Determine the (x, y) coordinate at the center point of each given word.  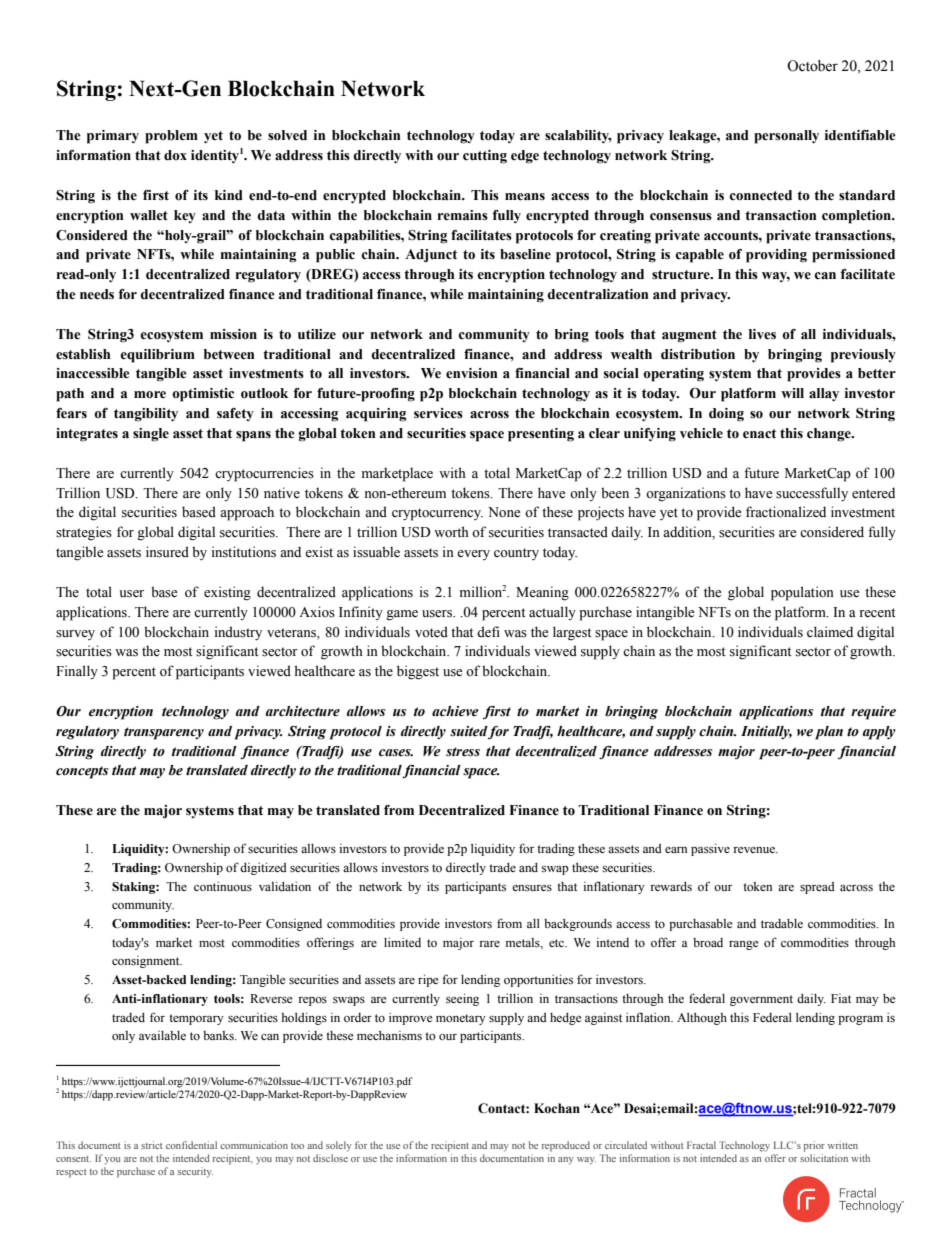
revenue (755, 850)
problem (171, 137)
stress (463, 752)
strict (152, 1145)
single (151, 435)
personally (786, 137)
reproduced (566, 1146)
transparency (164, 733)
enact (759, 434)
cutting (485, 157)
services (438, 413)
